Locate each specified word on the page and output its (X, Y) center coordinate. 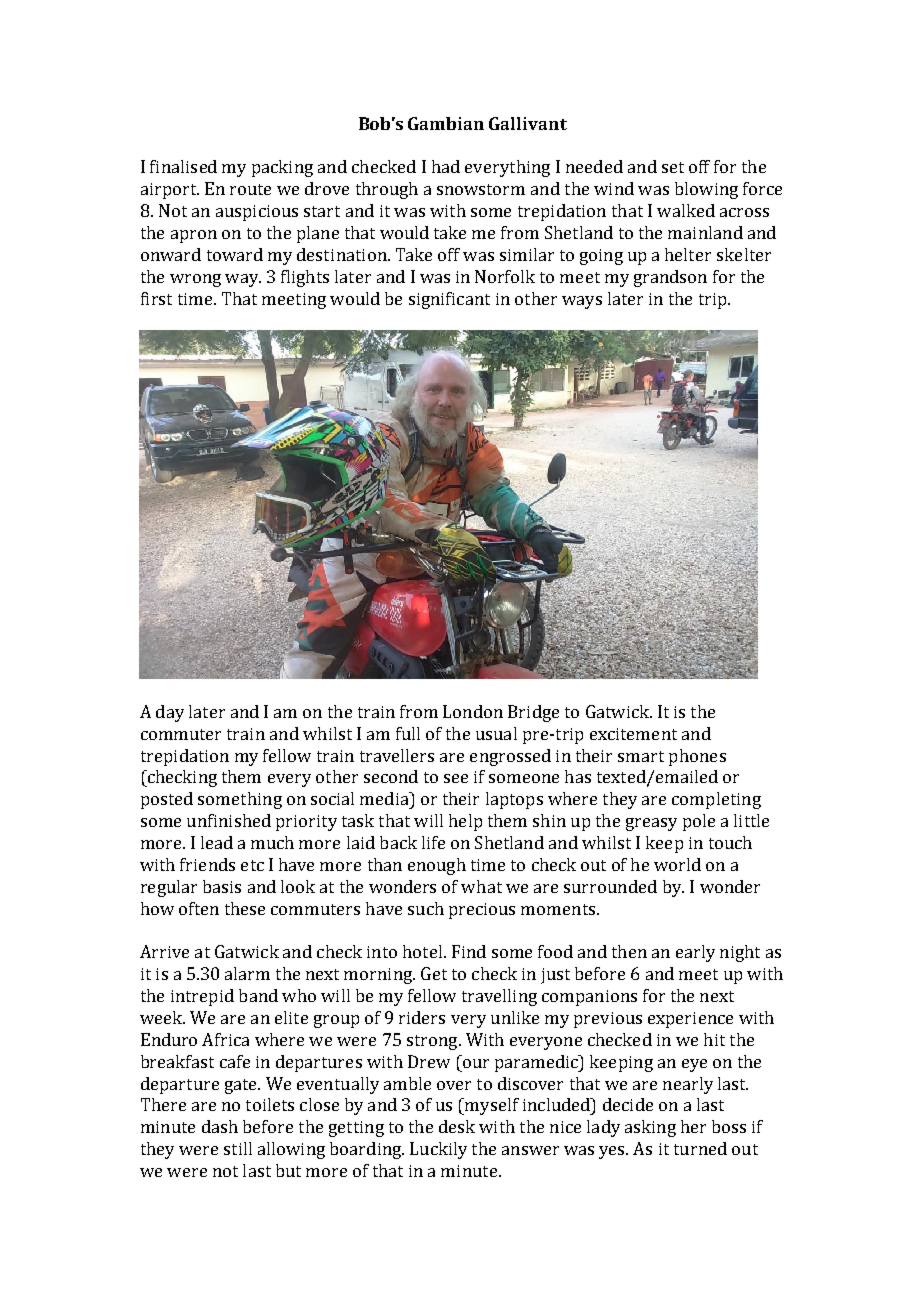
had (446, 166)
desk (457, 1126)
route (250, 189)
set (673, 167)
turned (700, 1148)
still (238, 1148)
